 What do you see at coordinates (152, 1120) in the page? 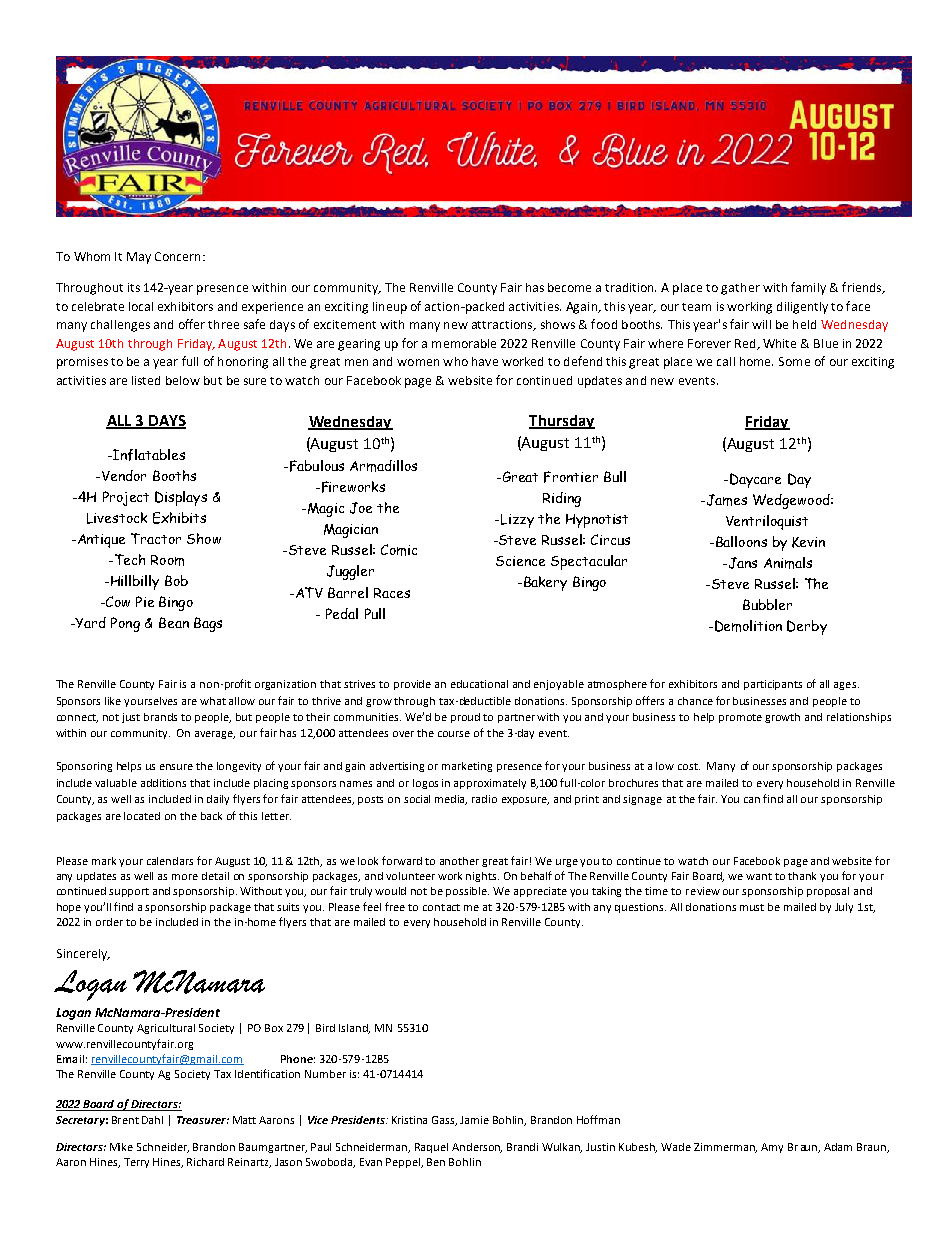
I see `Dahl` at bounding box center [152, 1120].
